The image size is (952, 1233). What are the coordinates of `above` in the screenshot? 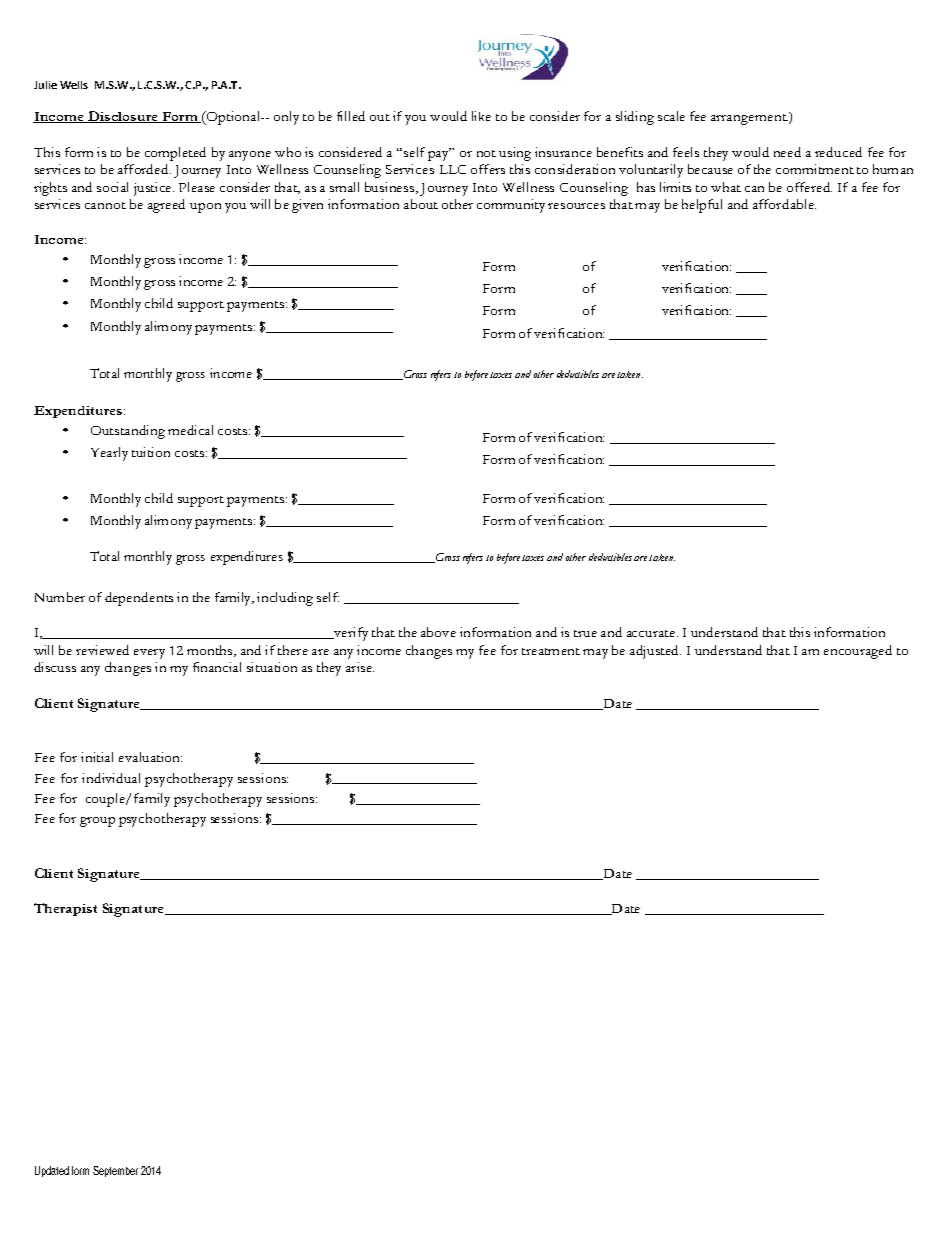 It's located at (438, 632).
